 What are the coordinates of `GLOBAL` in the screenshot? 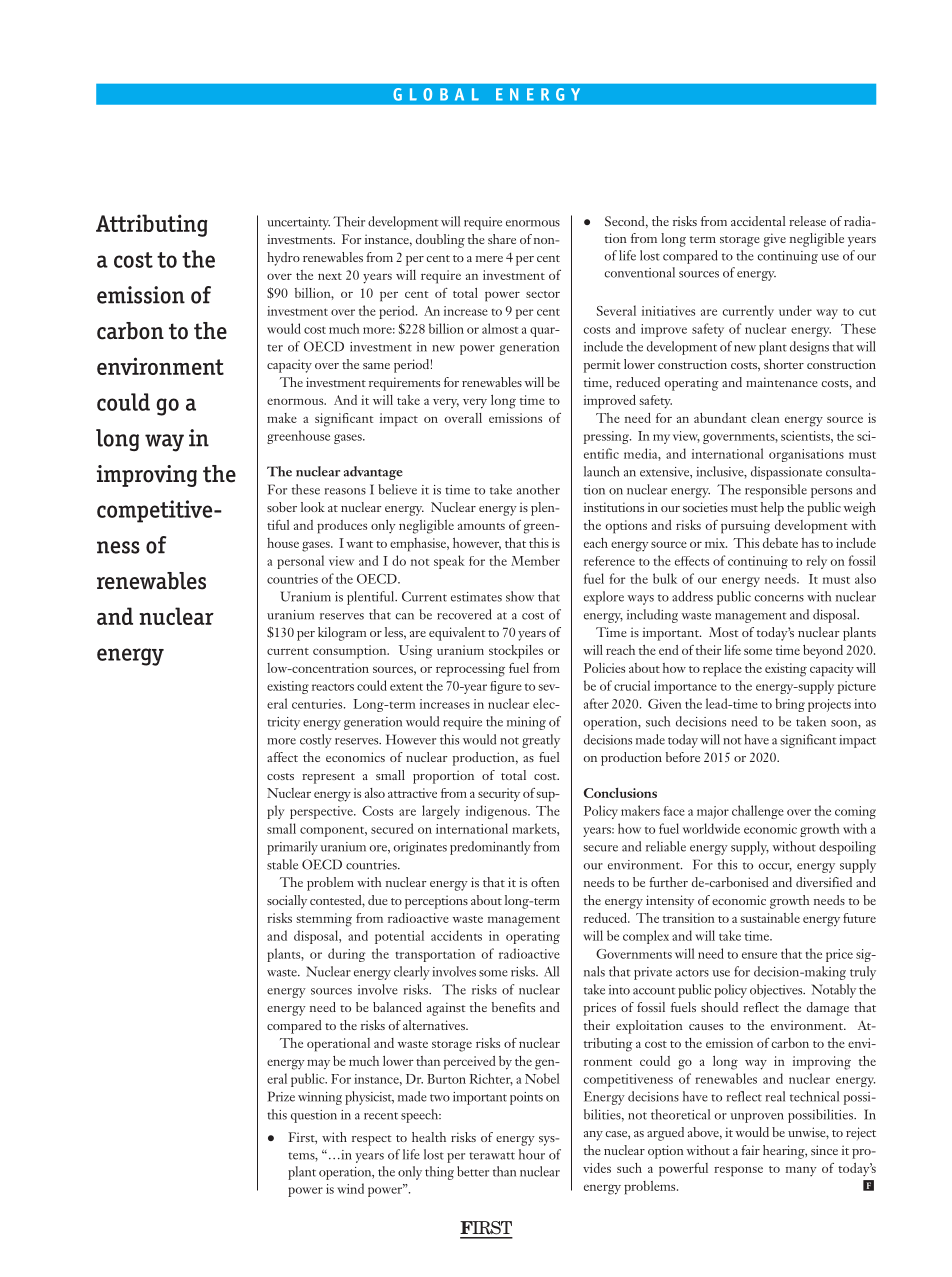 It's located at (436, 94).
